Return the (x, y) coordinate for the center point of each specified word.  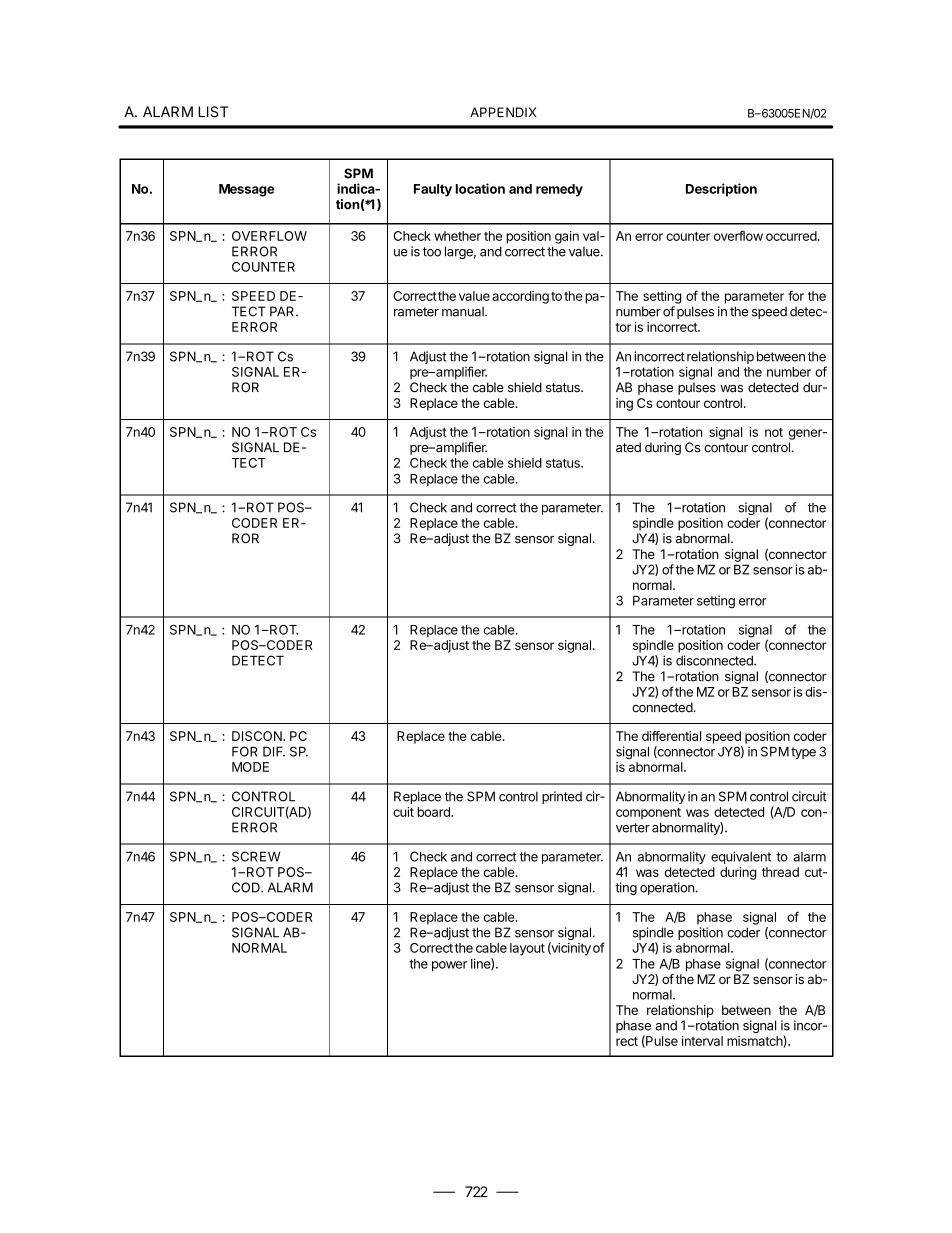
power (449, 966)
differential (671, 736)
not (774, 432)
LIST (213, 112)
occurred (791, 236)
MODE (250, 767)
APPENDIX (503, 112)
